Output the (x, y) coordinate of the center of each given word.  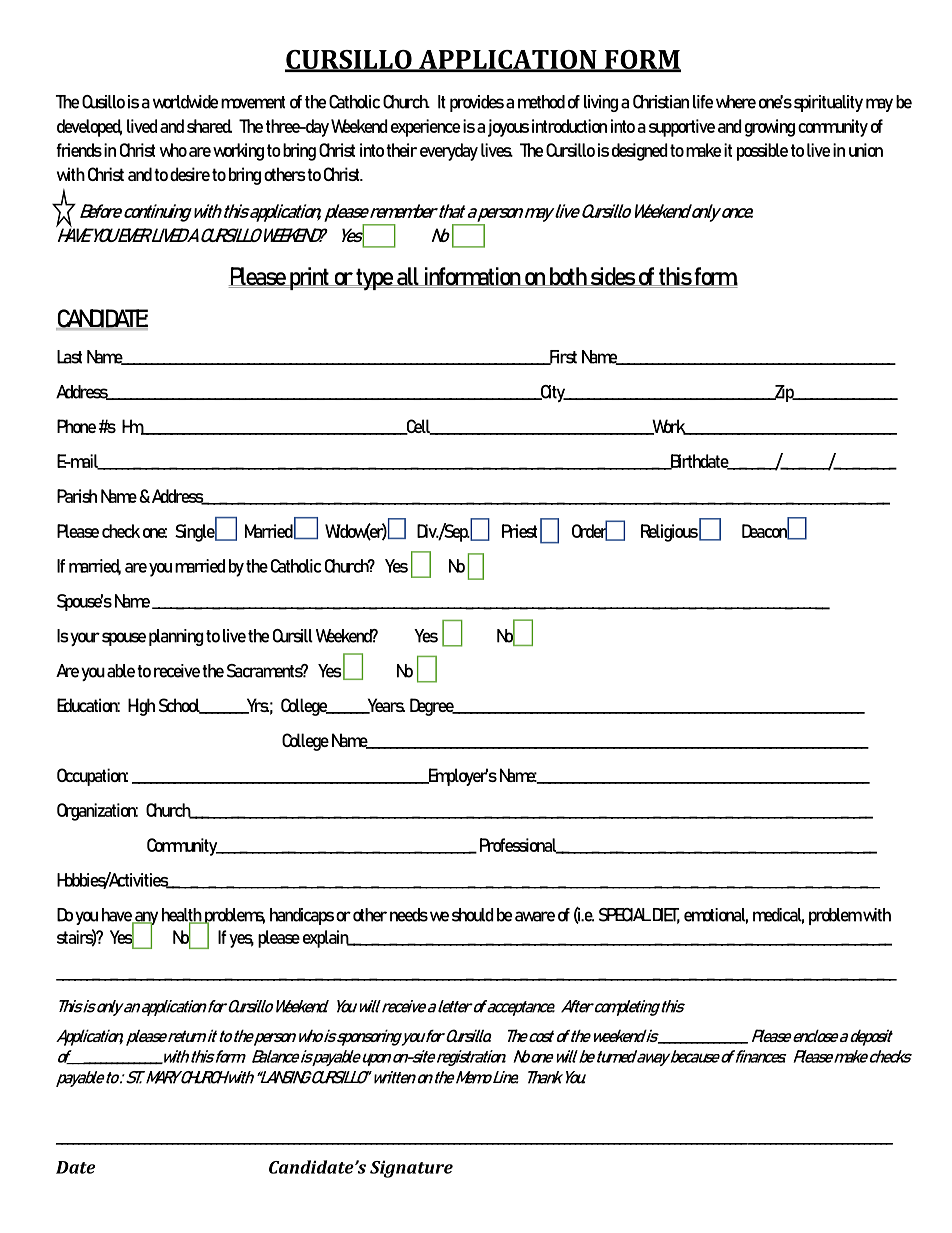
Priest (519, 531)
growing (770, 128)
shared (209, 126)
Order (591, 531)
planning (176, 637)
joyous (508, 128)
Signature (411, 1169)
